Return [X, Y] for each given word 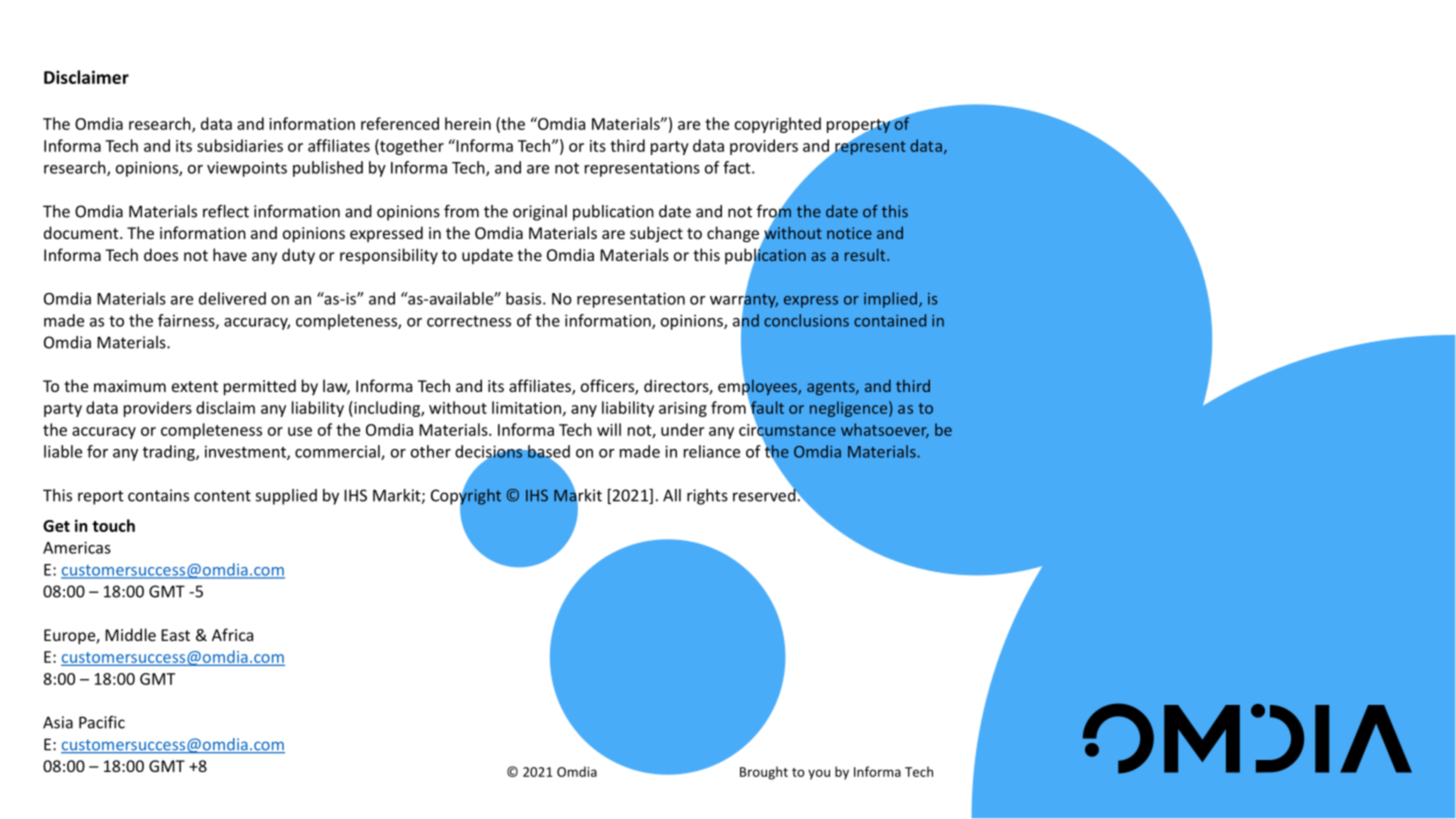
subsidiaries [240, 145]
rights [707, 497]
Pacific [102, 722]
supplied [286, 497]
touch [113, 525]
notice [849, 233]
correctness [469, 321]
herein [468, 123]
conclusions [806, 320]
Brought [764, 773]
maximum [130, 386]
